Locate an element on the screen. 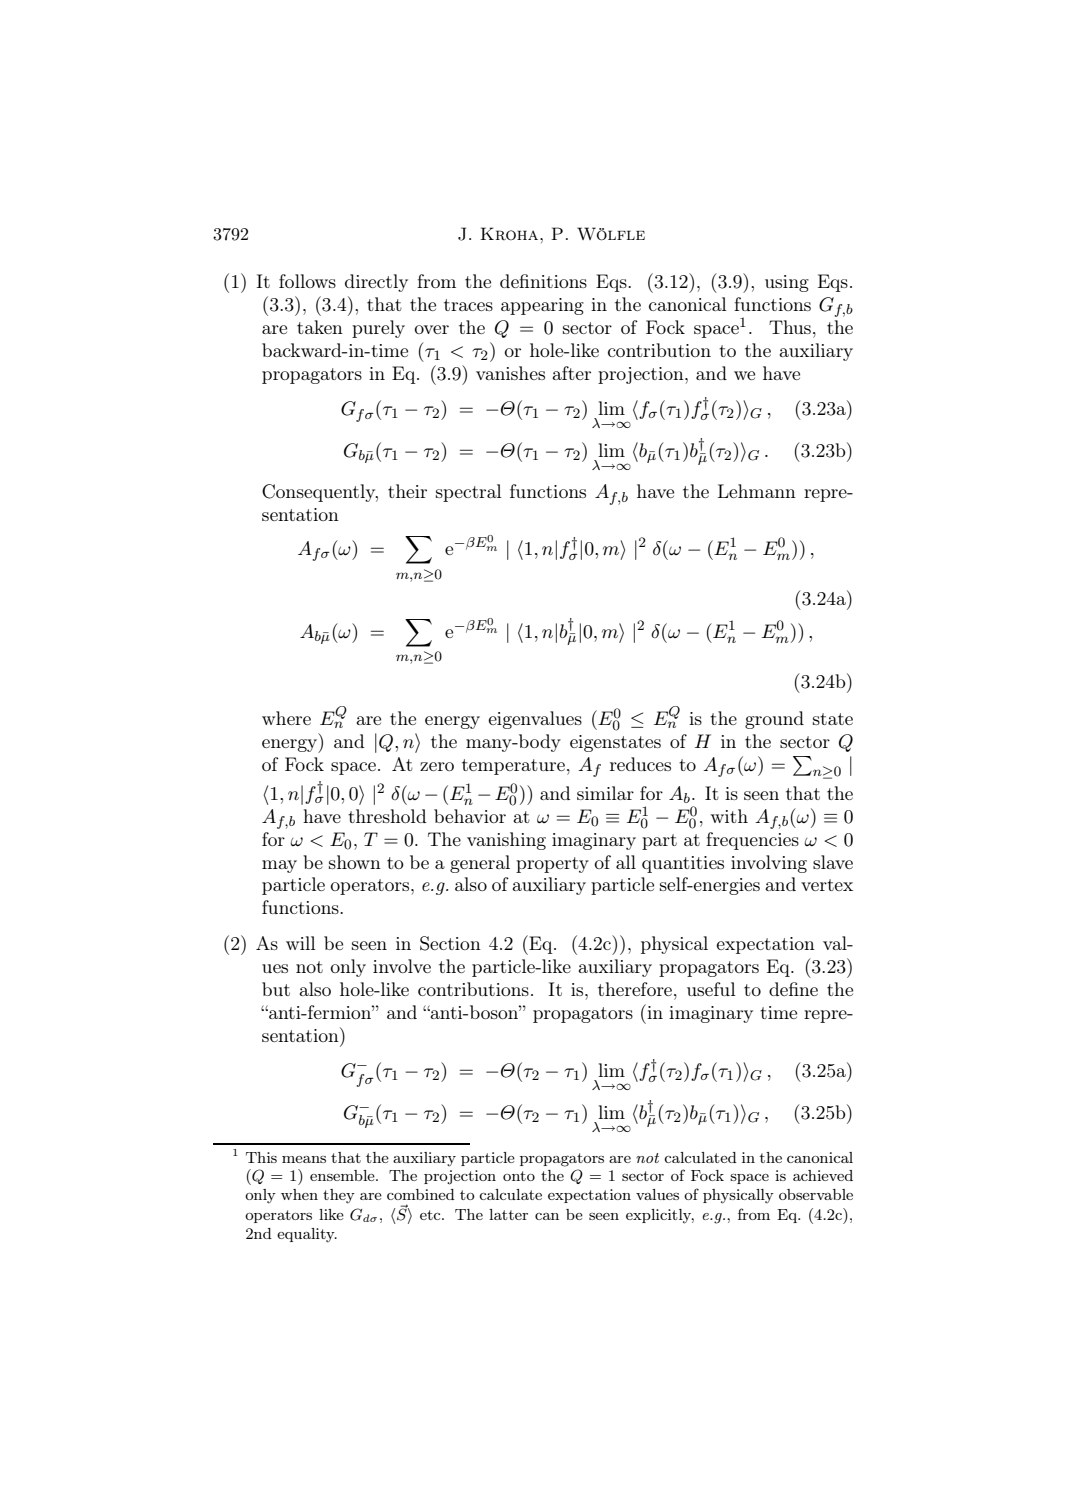 This screenshot has height=1510, width=1069. observable is located at coordinates (816, 1194).
